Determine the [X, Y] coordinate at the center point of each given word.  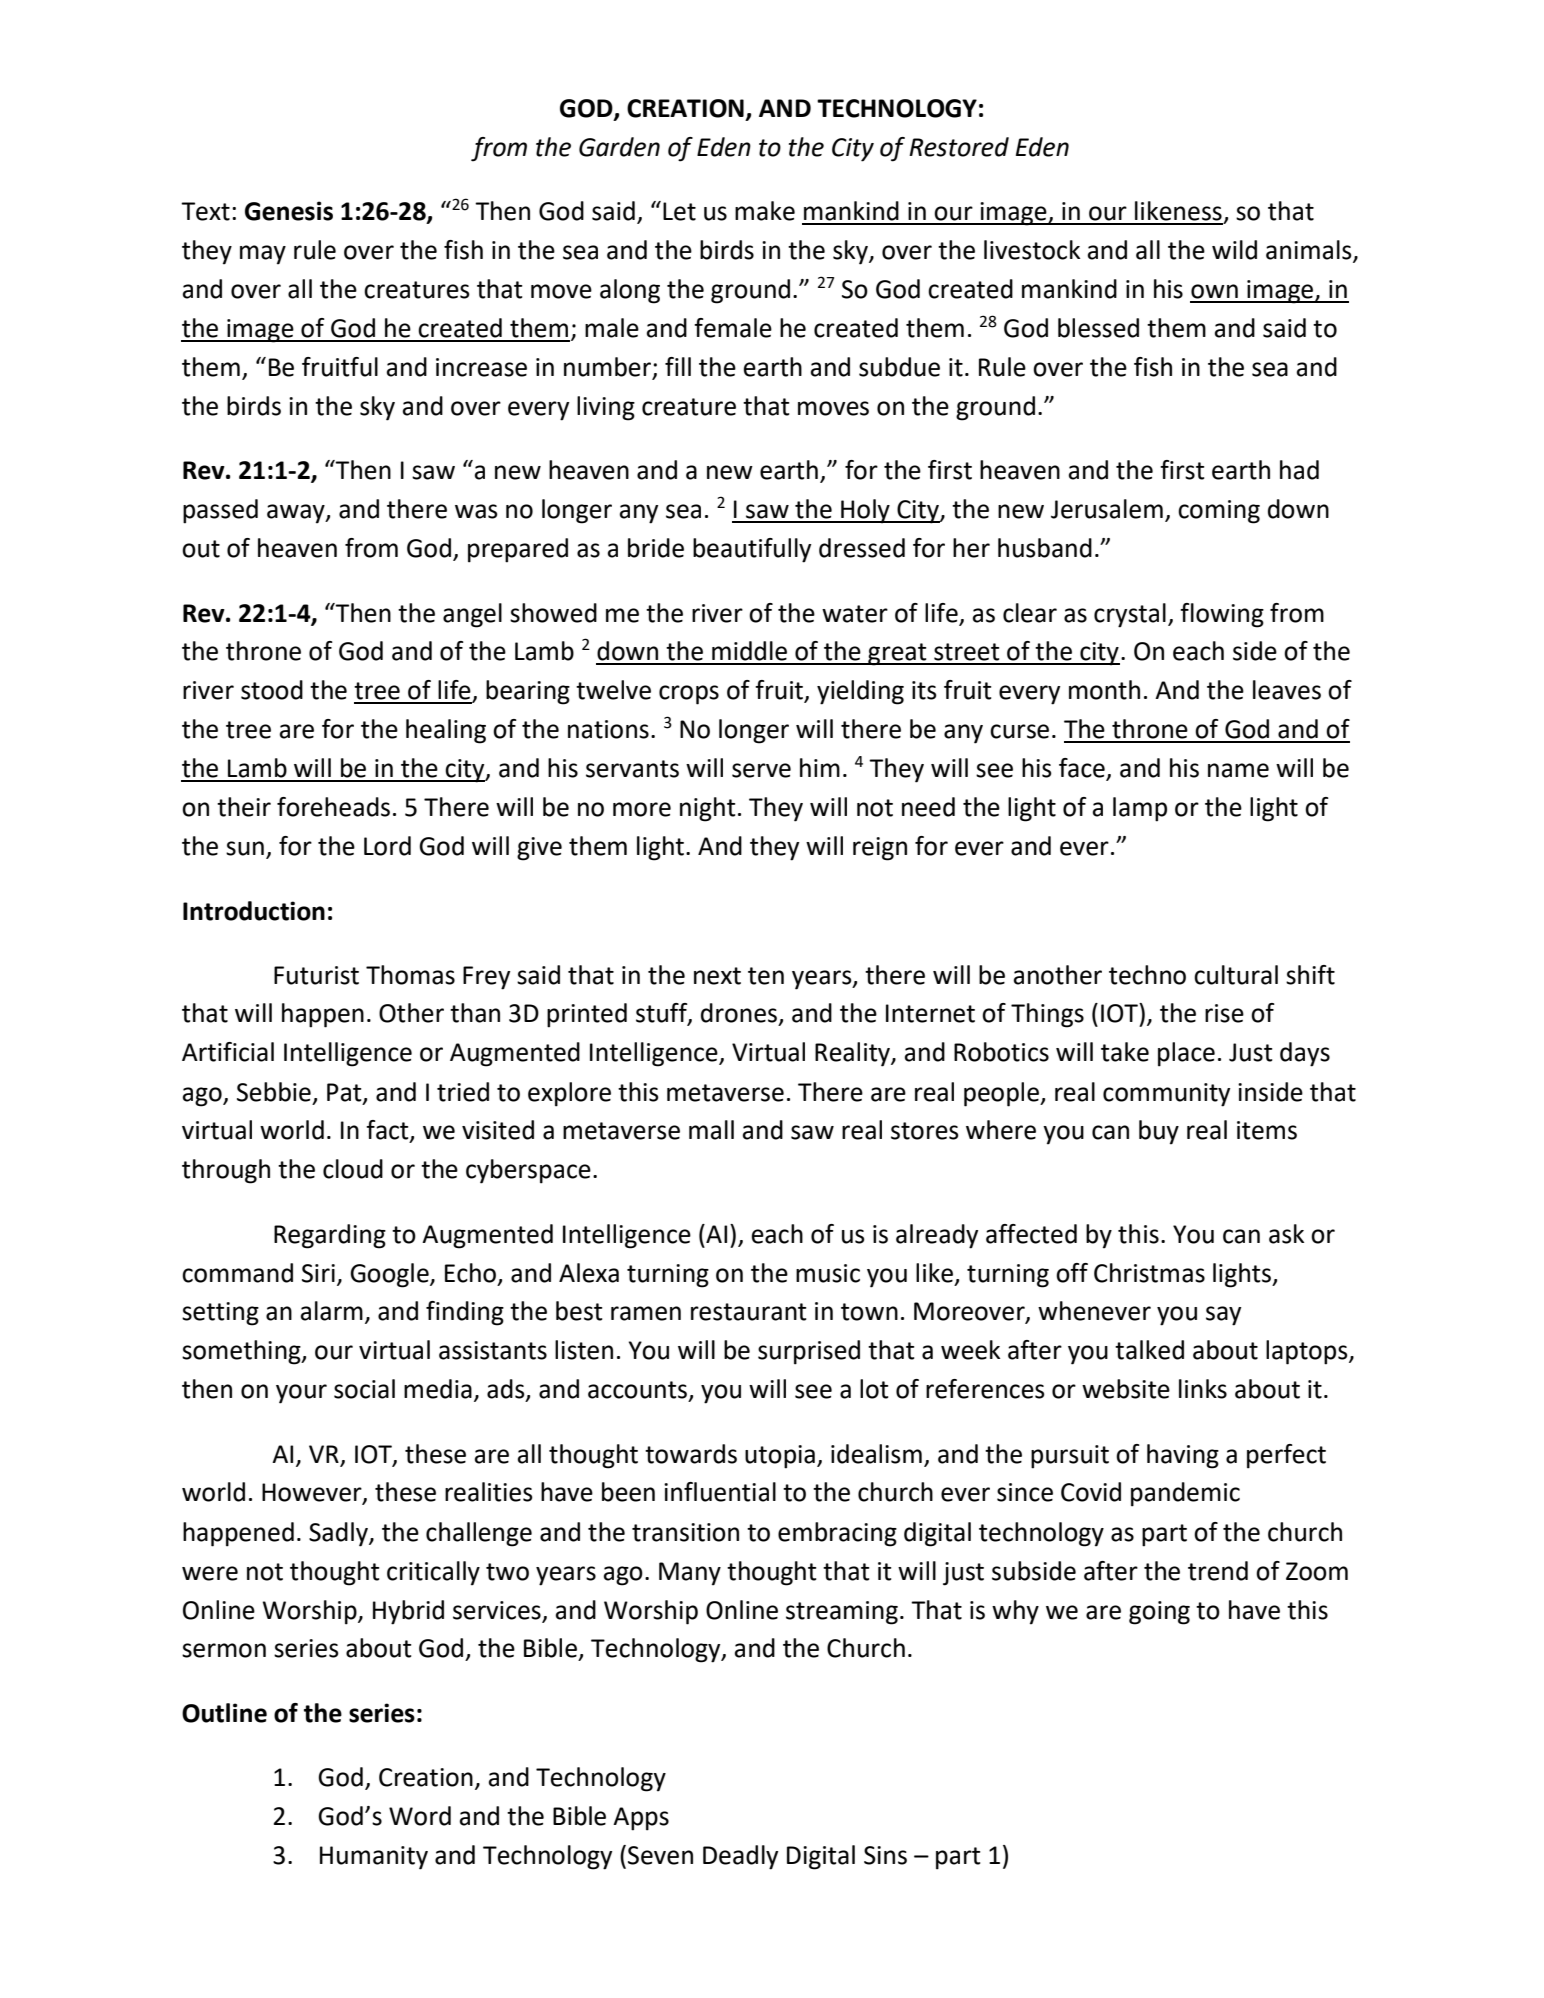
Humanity [374, 1858]
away [297, 514]
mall [711, 1130]
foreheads [333, 807]
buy [1159, 1132]
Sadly [339, 1534]
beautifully [752, 550]
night [707, 809]
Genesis [289, 211]
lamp [1140, 809]
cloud [353, 1169]
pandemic [1185, 1494]
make [765, 211]
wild [1234, 250]
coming [1219, 512]
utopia [780, 1457]
